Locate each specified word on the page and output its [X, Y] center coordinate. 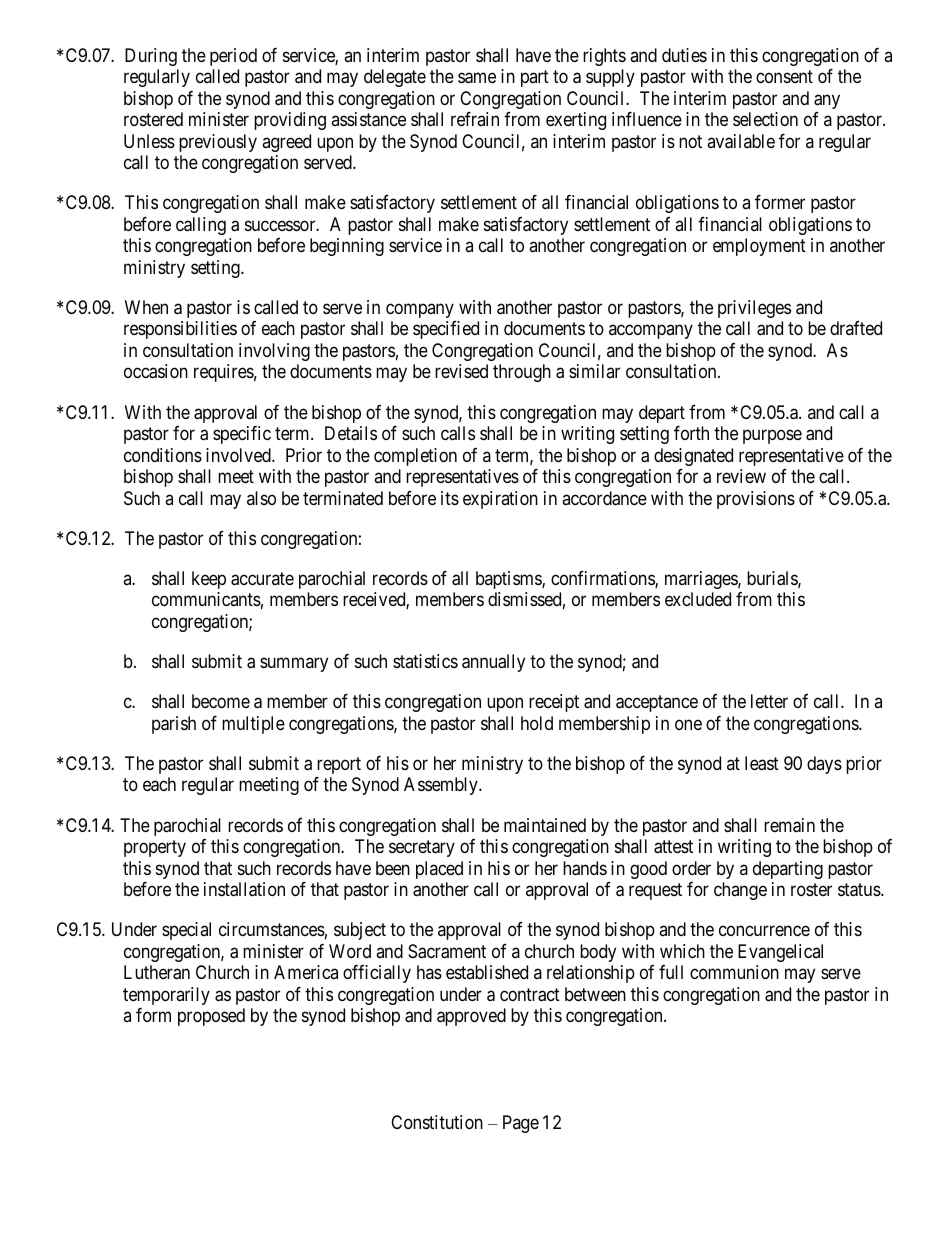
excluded [698, 599]
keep [209, 580]
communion [734, 972]
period [233, 57]
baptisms [509, 580]
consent [784, 76]
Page [521, 1124]
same [477, 78]
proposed [211, 1017]
